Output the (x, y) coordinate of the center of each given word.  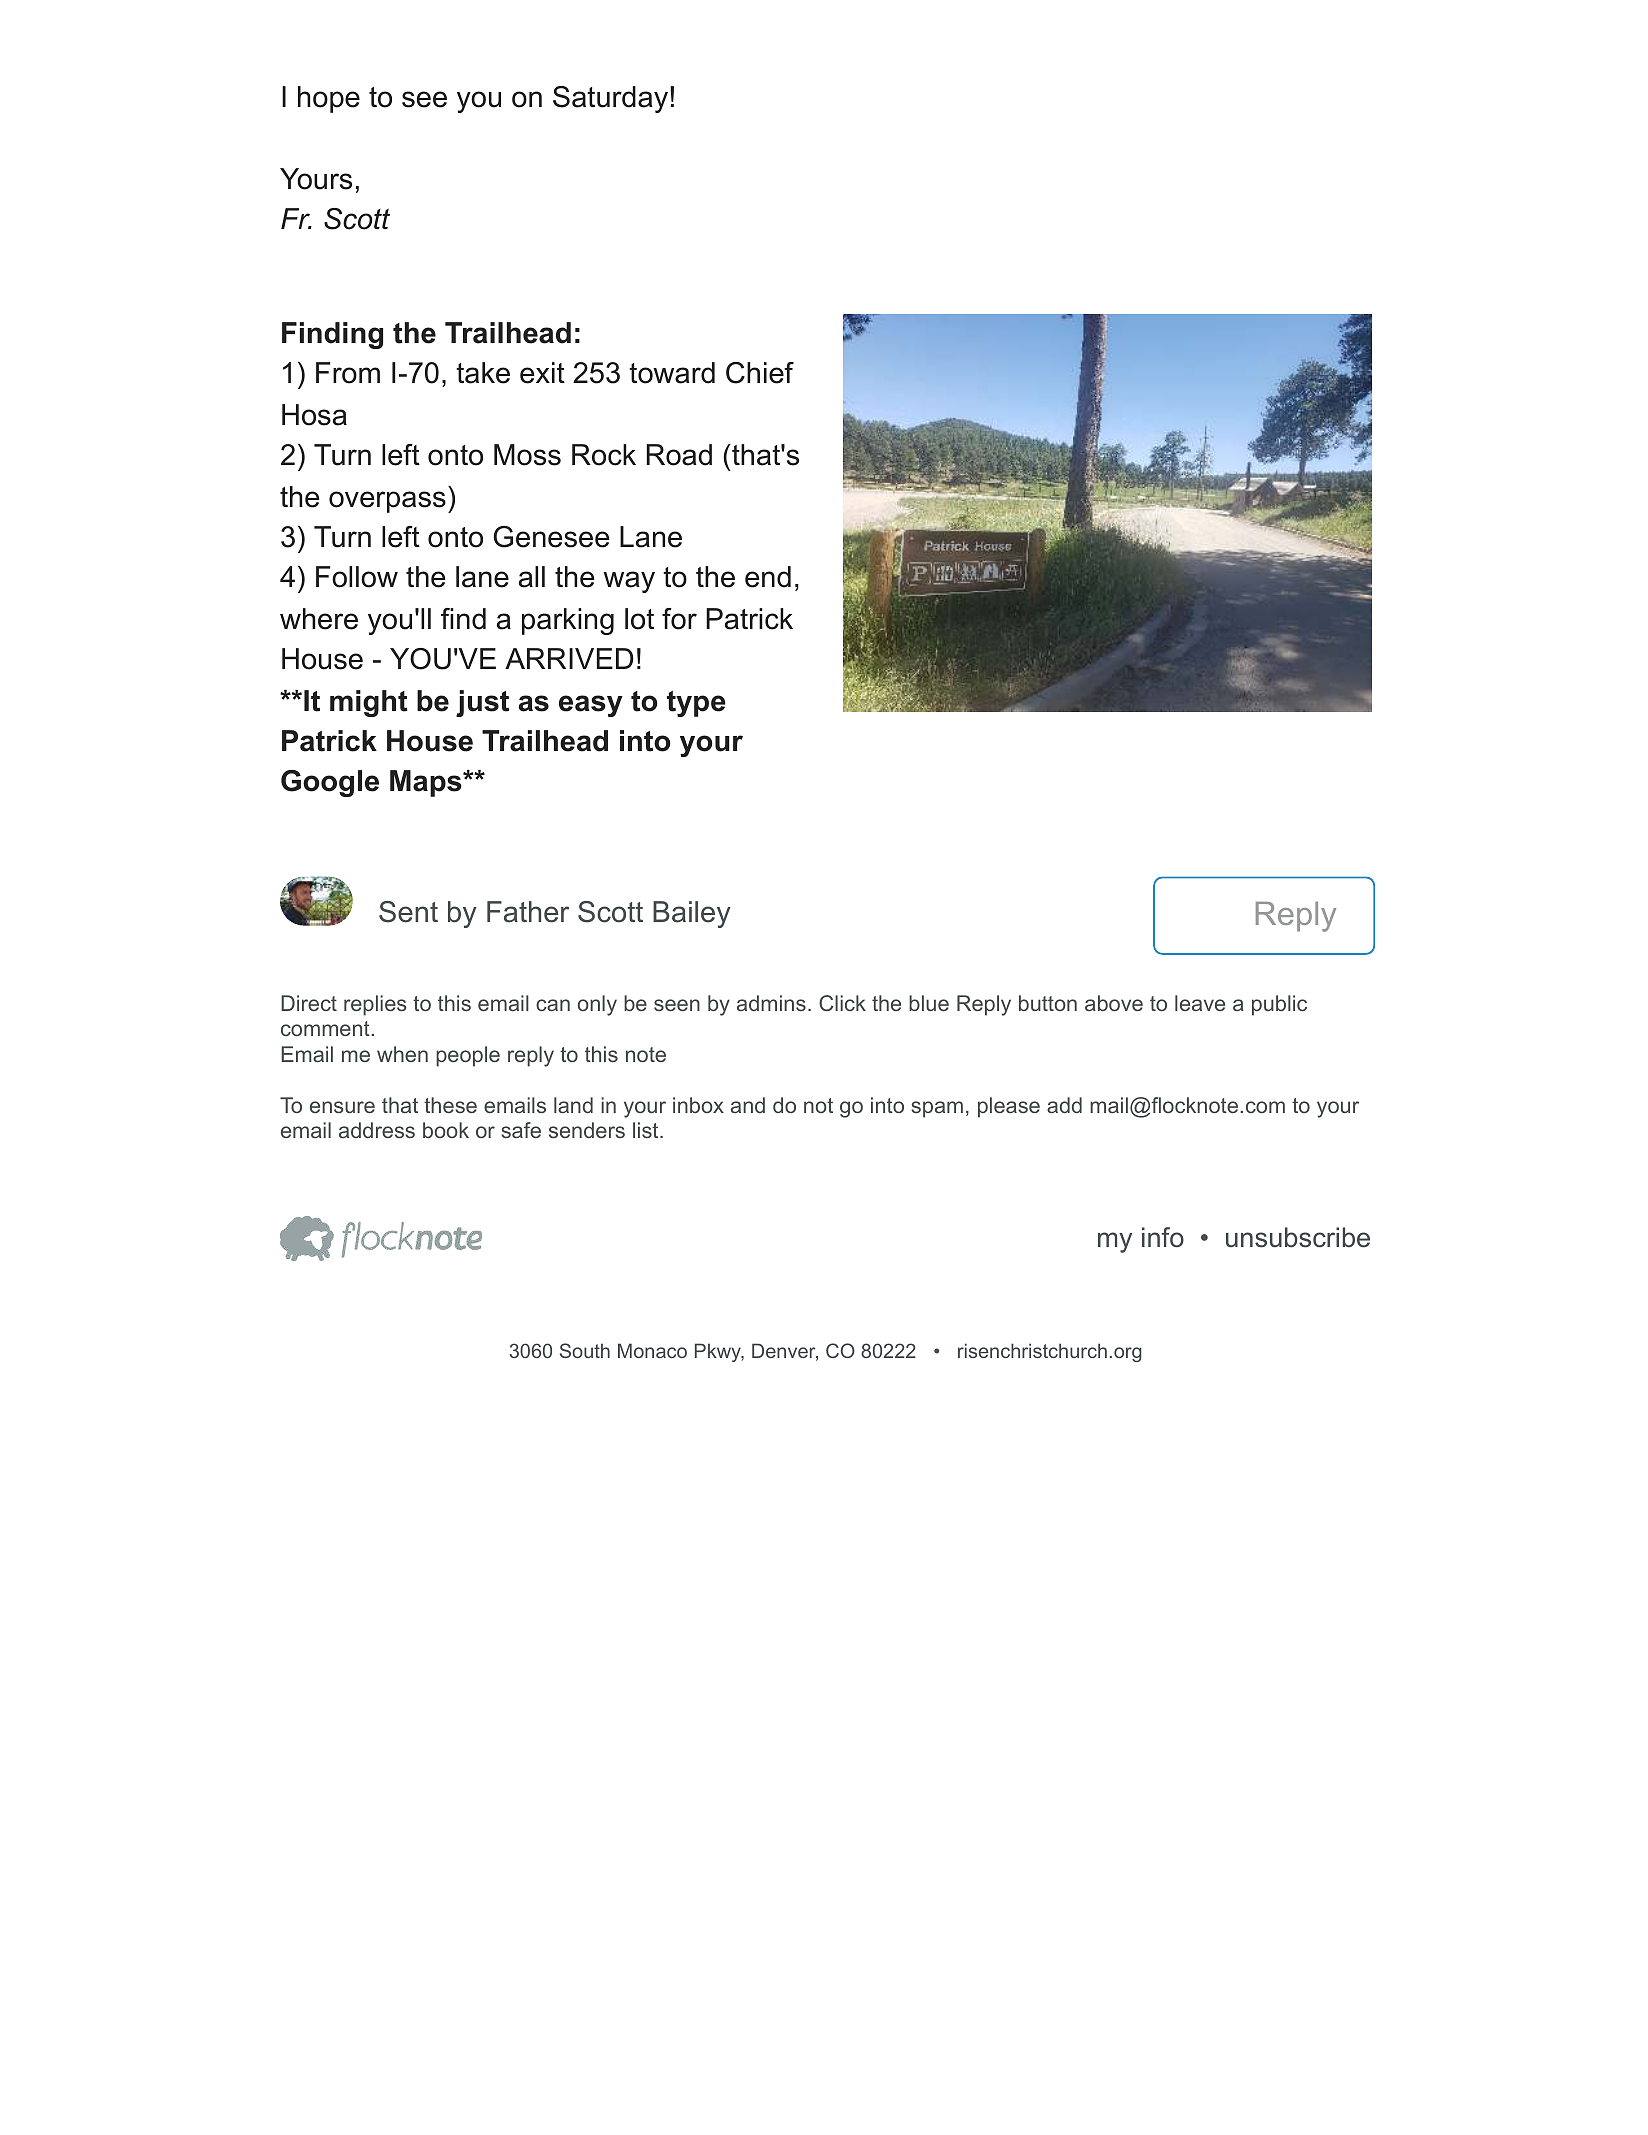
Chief (760, 373)
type (696, 704)
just (482, 703)
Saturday (612, 99)
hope (329, 99)
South (585, 1350)
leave (1200, 1003)
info (1163, 1237)
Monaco (652, 1350)
